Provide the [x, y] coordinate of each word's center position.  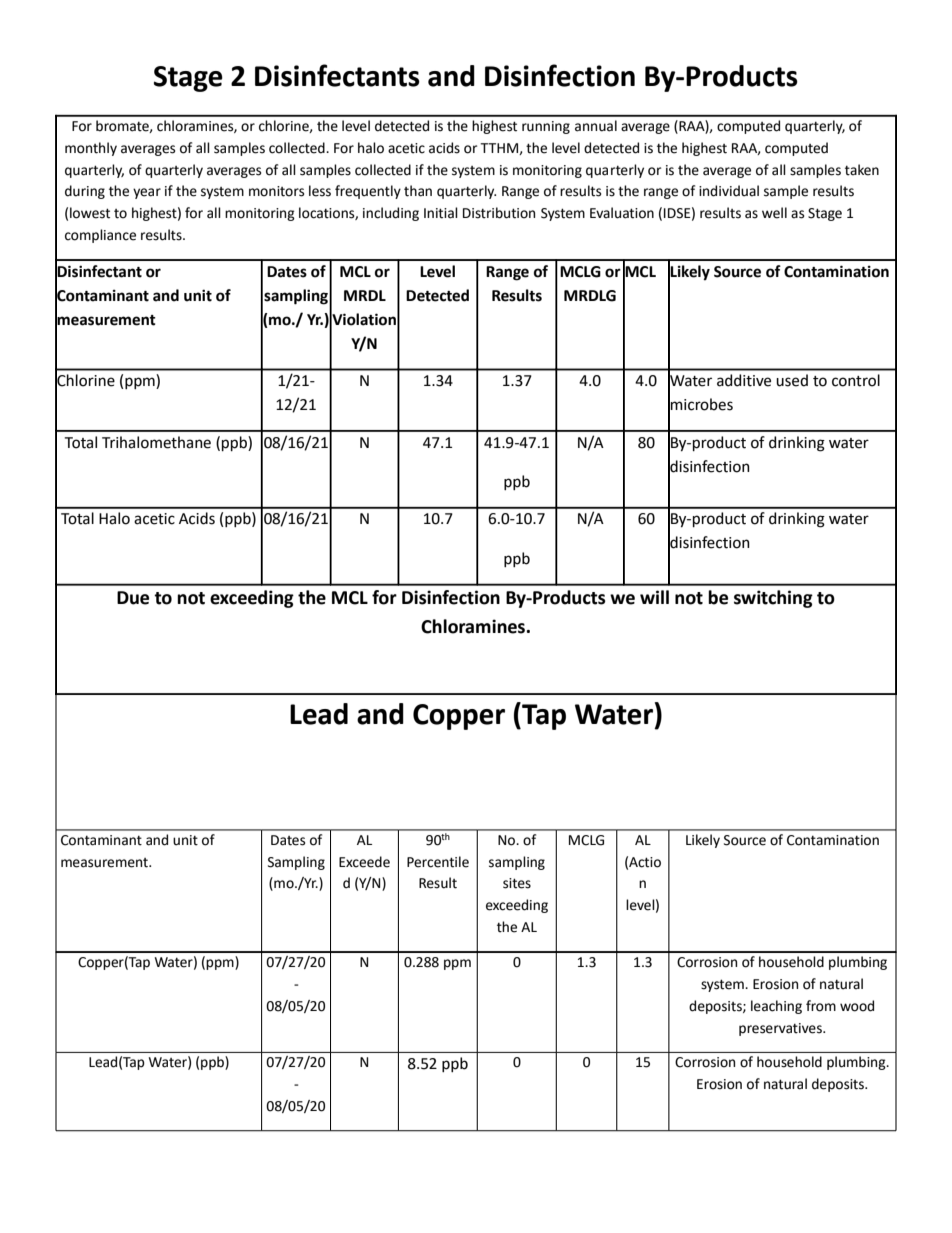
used [792, 380]
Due [133, 598]
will [654, 597]
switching [773, 599]
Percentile [438, 862]
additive [744, 380]
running [546, 127]
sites [517, 883]
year [147, 193]
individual [729, 191]
